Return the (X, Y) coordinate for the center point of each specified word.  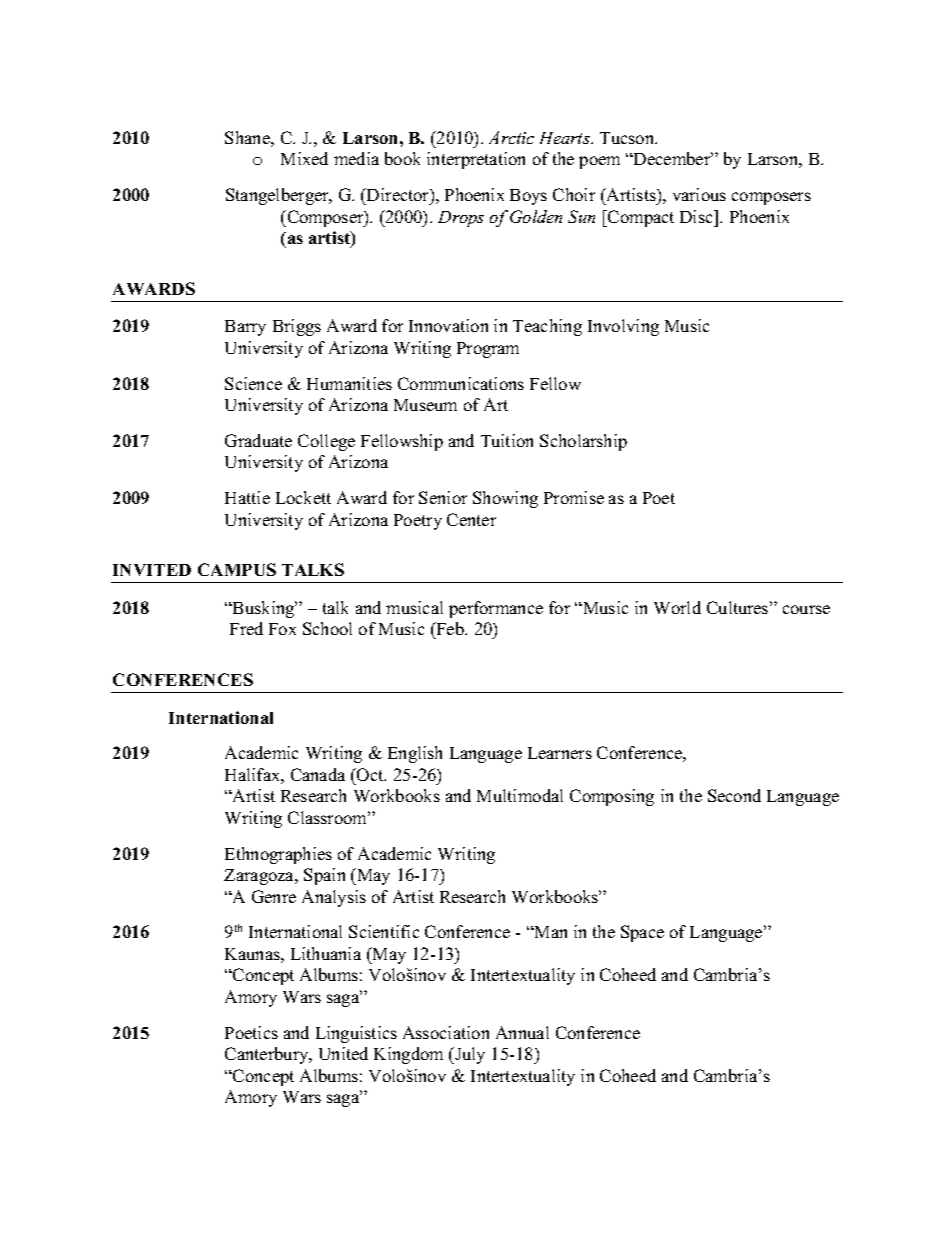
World (677, 607)
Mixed (304, 158)
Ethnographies (278, 855)
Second (734, 795)
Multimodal (520, 795)
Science (253, 383)
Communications (461, 383)
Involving (623, 327)
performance (496, 609)
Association (446, 1032)
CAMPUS (237, 569)
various (699, 194)
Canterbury (268, 1055)
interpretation (476, 160)
